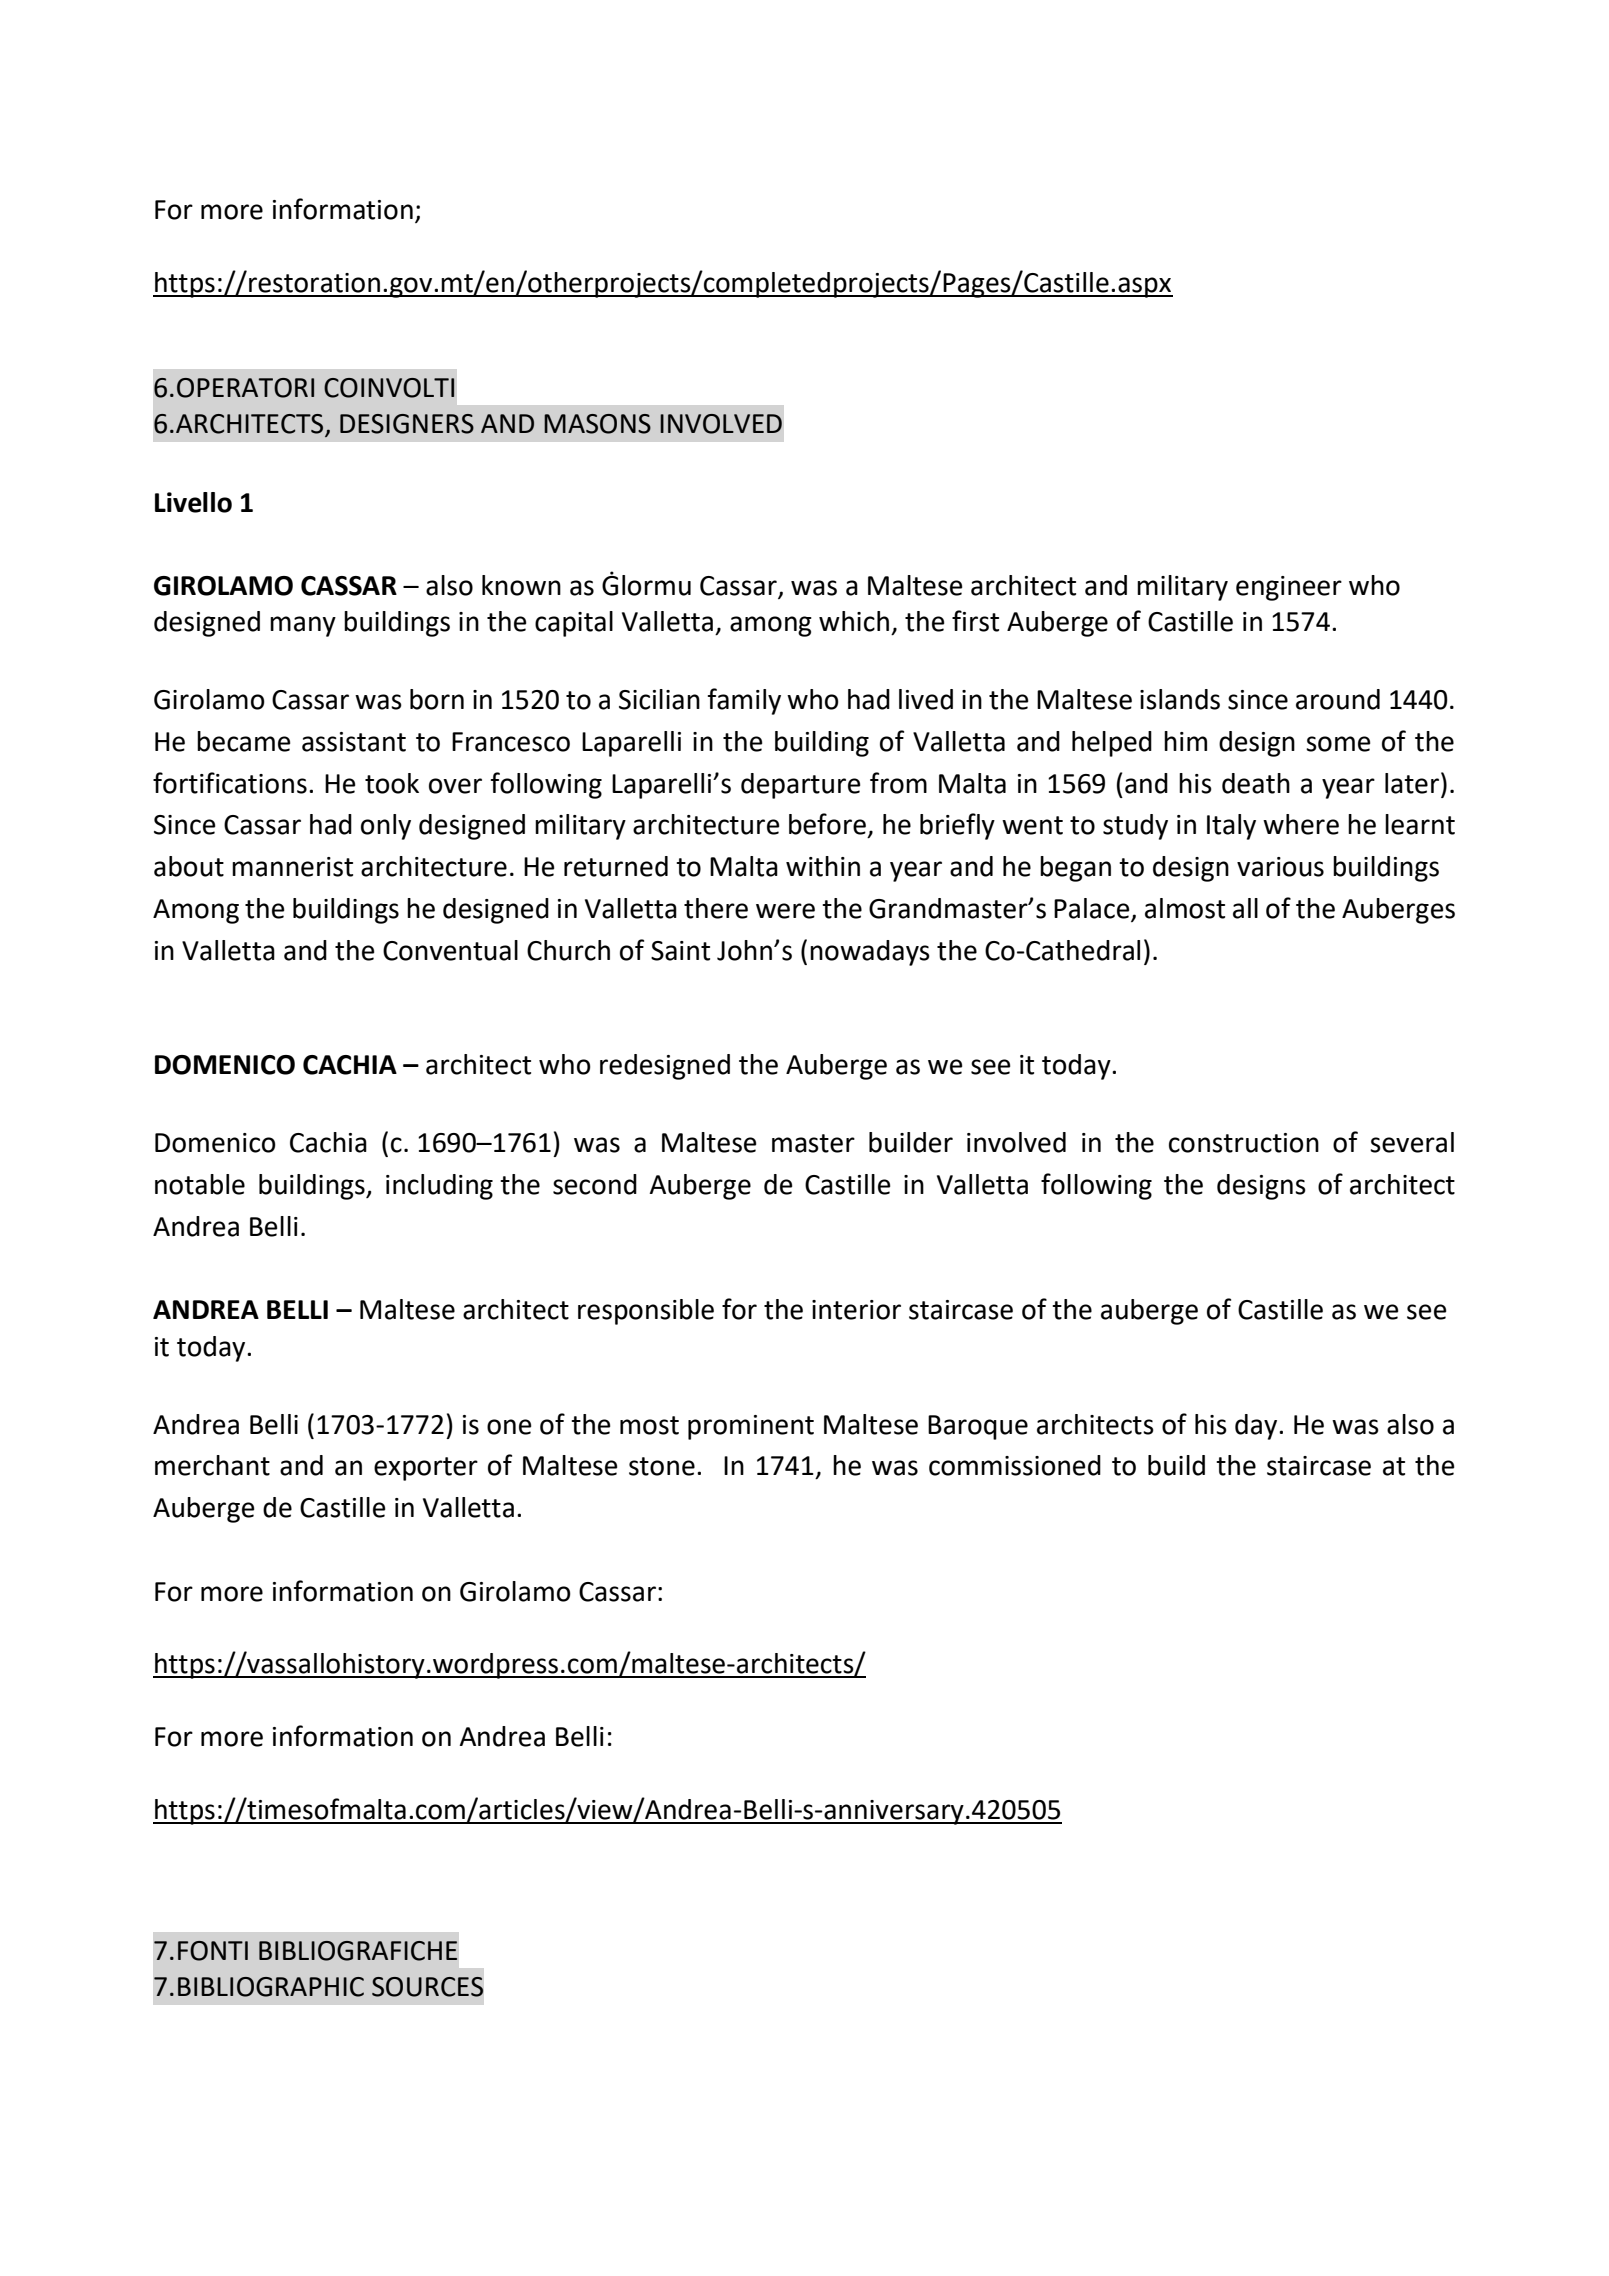  Describe the element at coordinates (189, 866) in the screenshot. I see `about` at that location.
